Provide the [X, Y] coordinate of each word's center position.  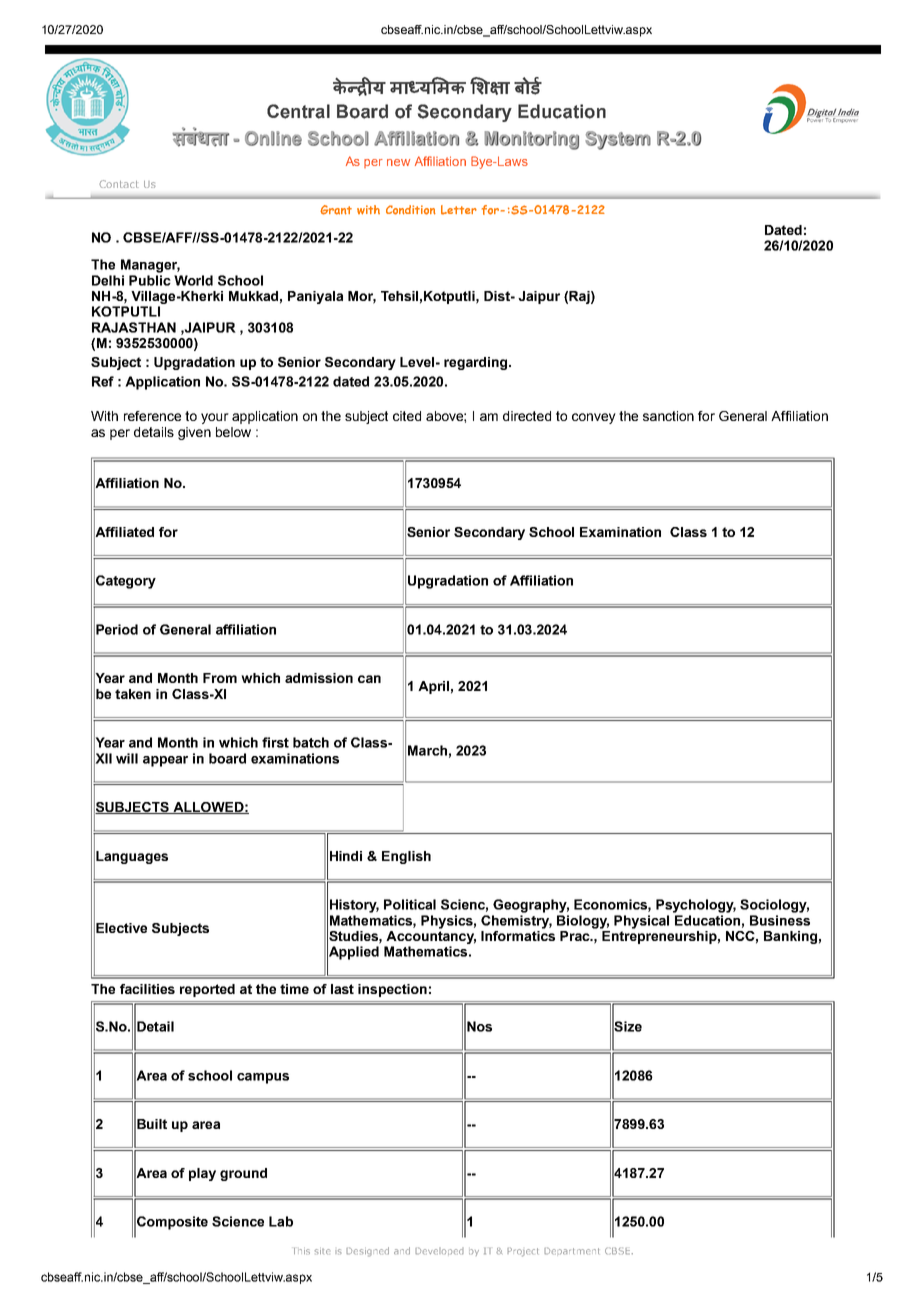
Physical [641, 922]
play [202, 1174]
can [369, 679]
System [618, 140]
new [398, 162]
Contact [118, 184]
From [220, 678]
